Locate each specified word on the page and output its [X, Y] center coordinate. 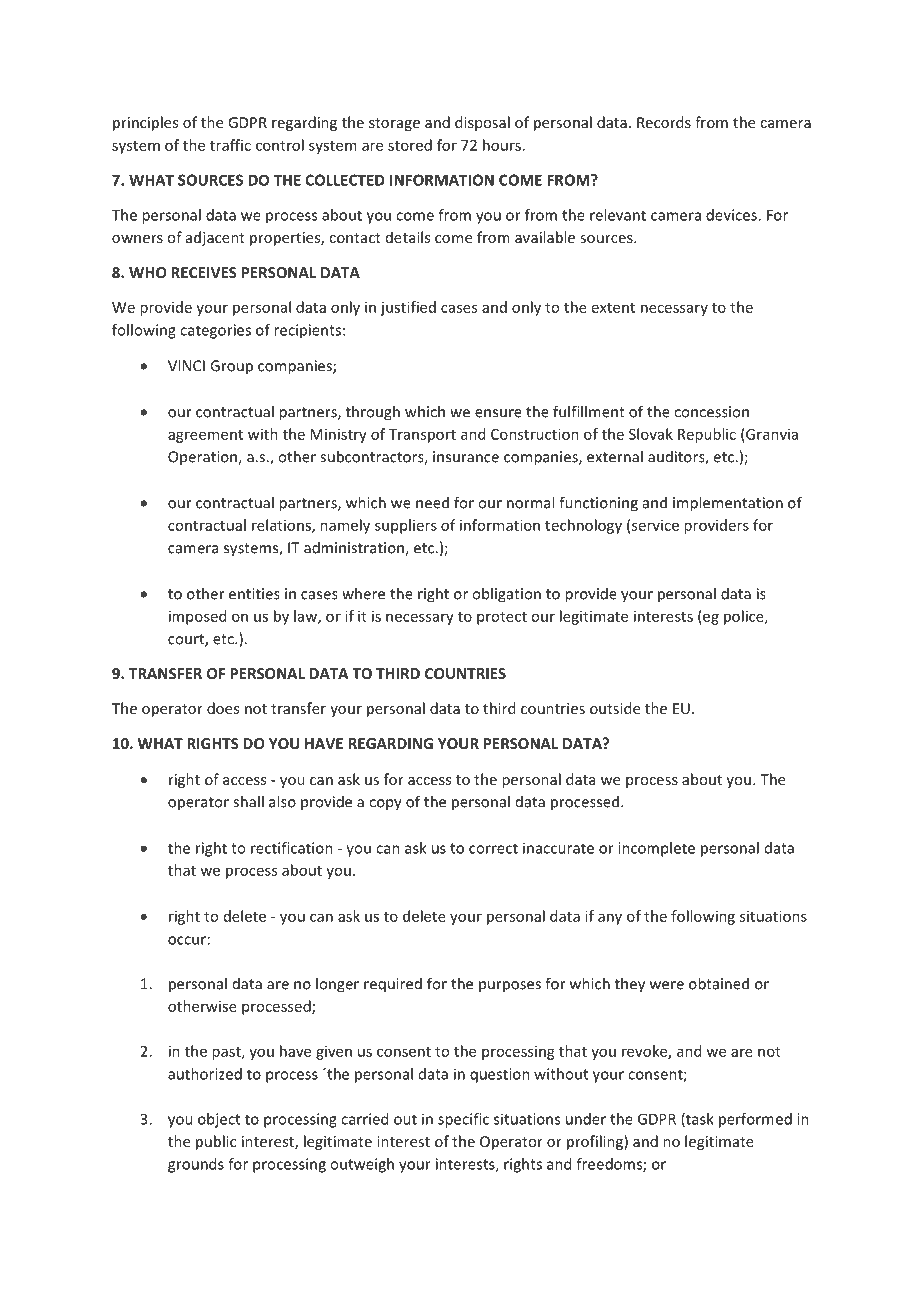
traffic [230, 145]
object [219, 1120]
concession [711, 412]
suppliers [406, 526]
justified [408, 308]
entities [254, 594]
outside [615, 708]
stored [410, 145]
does [223, 708]
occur [187, 940]
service [655, 525]
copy [385, 805]
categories [215, 331]
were [667, 985]
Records [664, 122]
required [393, 985]
